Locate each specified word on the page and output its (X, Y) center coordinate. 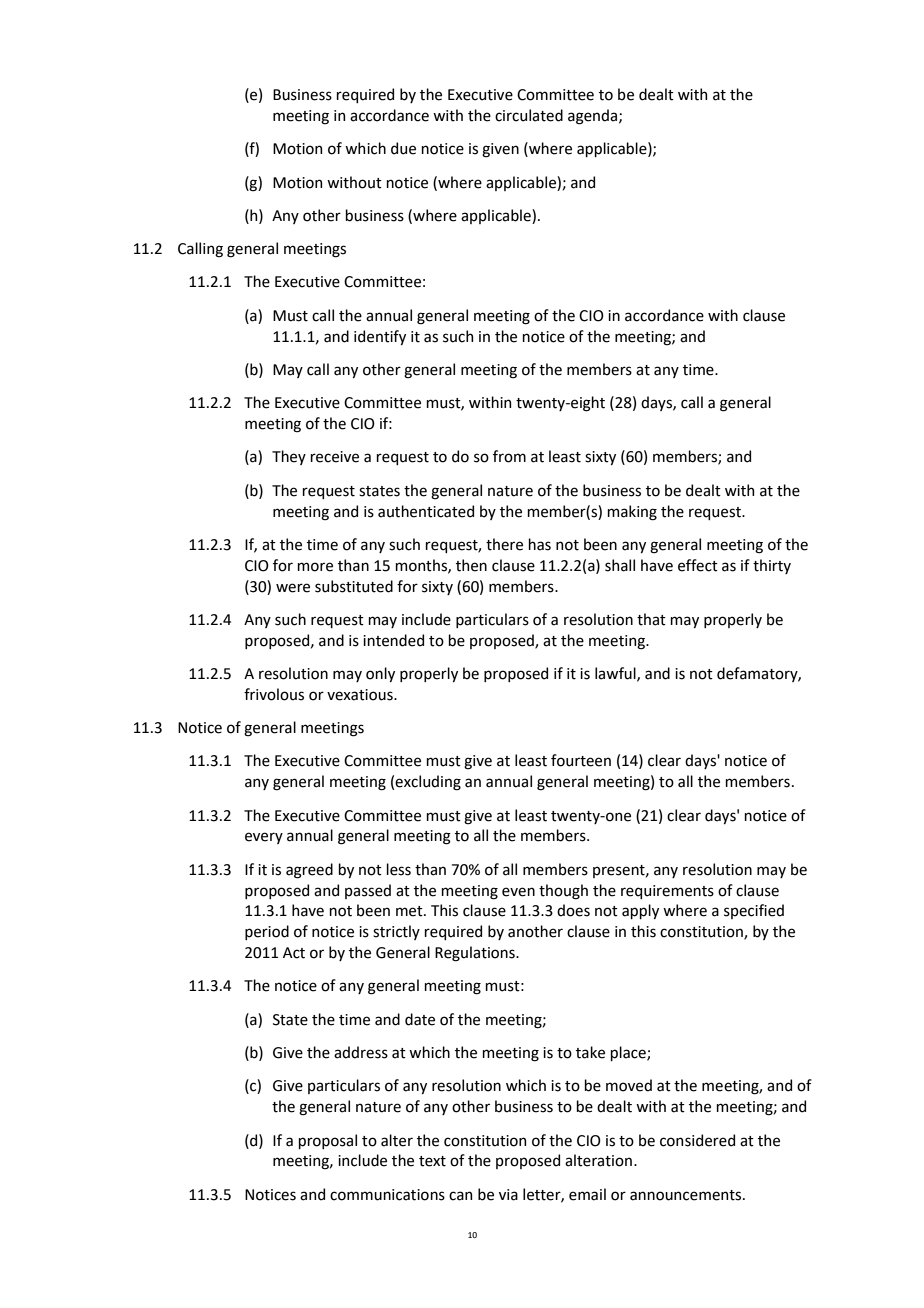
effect (698, 565)
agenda (594, 117)
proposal (327, 1141)
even (518, 892)
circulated (529, 115)
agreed (309, 871)
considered (697, 1140)
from (509, 456)
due (403, 148)
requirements (667, 892)
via (508, 1195)
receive (334, 457)
